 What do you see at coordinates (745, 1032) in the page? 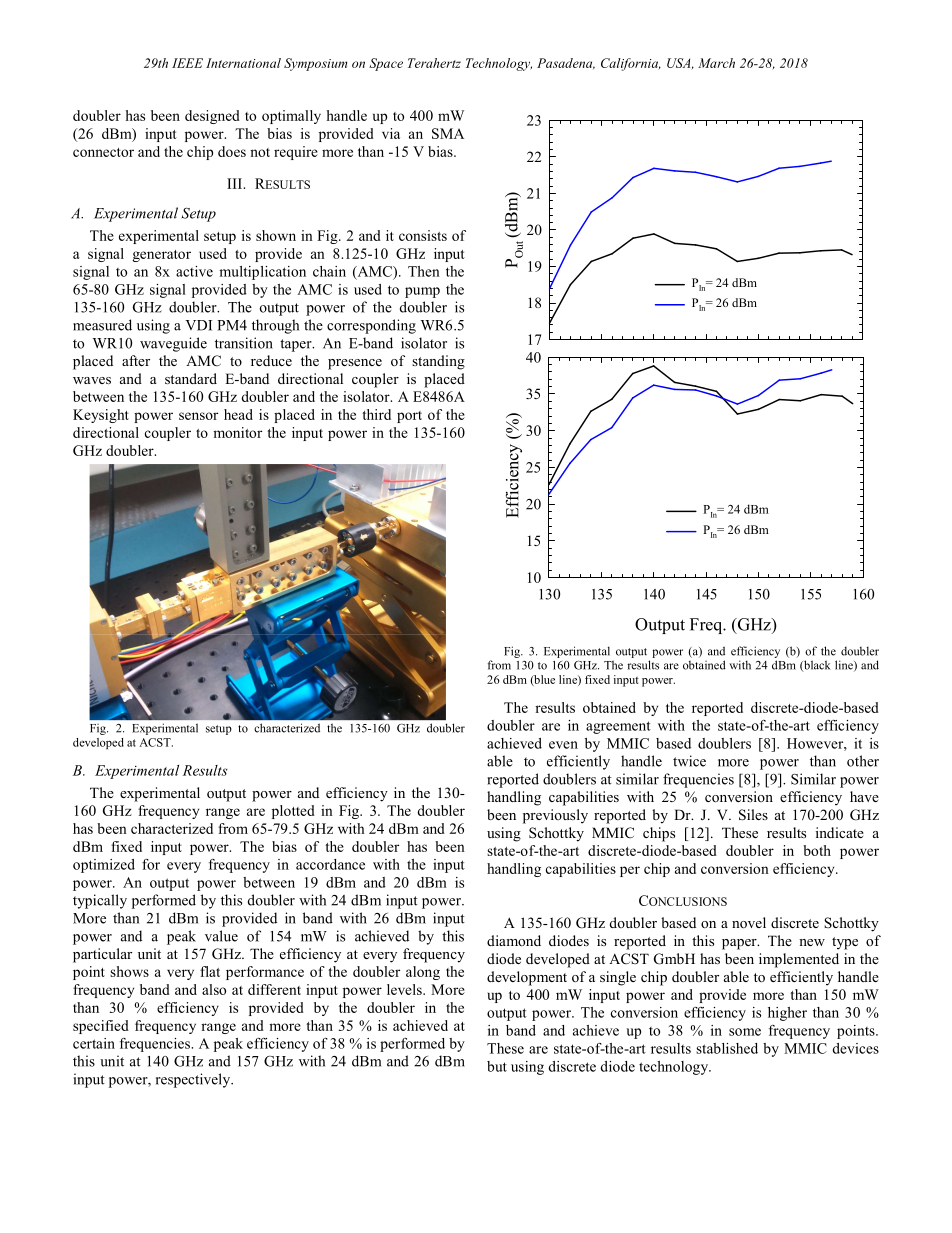
I see `some` at bounding box center [745, 1032].
